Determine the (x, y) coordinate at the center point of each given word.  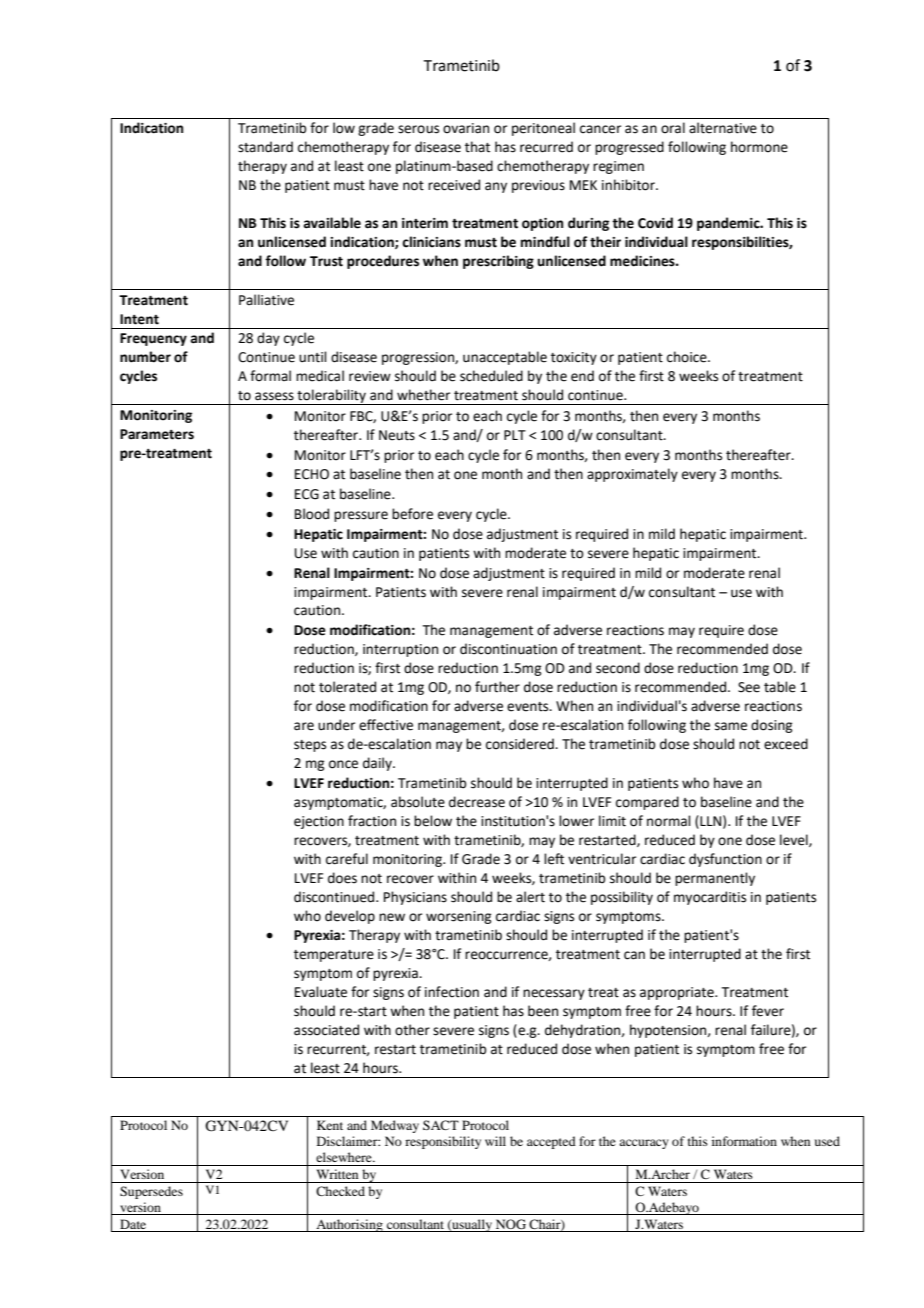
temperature (334, 956)
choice (688, 357)
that (477, 147)
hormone (759, 147)
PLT (515, 435)
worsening (458, 917)
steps (310, 746)
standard (265, 147)
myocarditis (710, 898)
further (497, 687)
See (749, 687)
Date (133, 1224)
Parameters (157, 434)
